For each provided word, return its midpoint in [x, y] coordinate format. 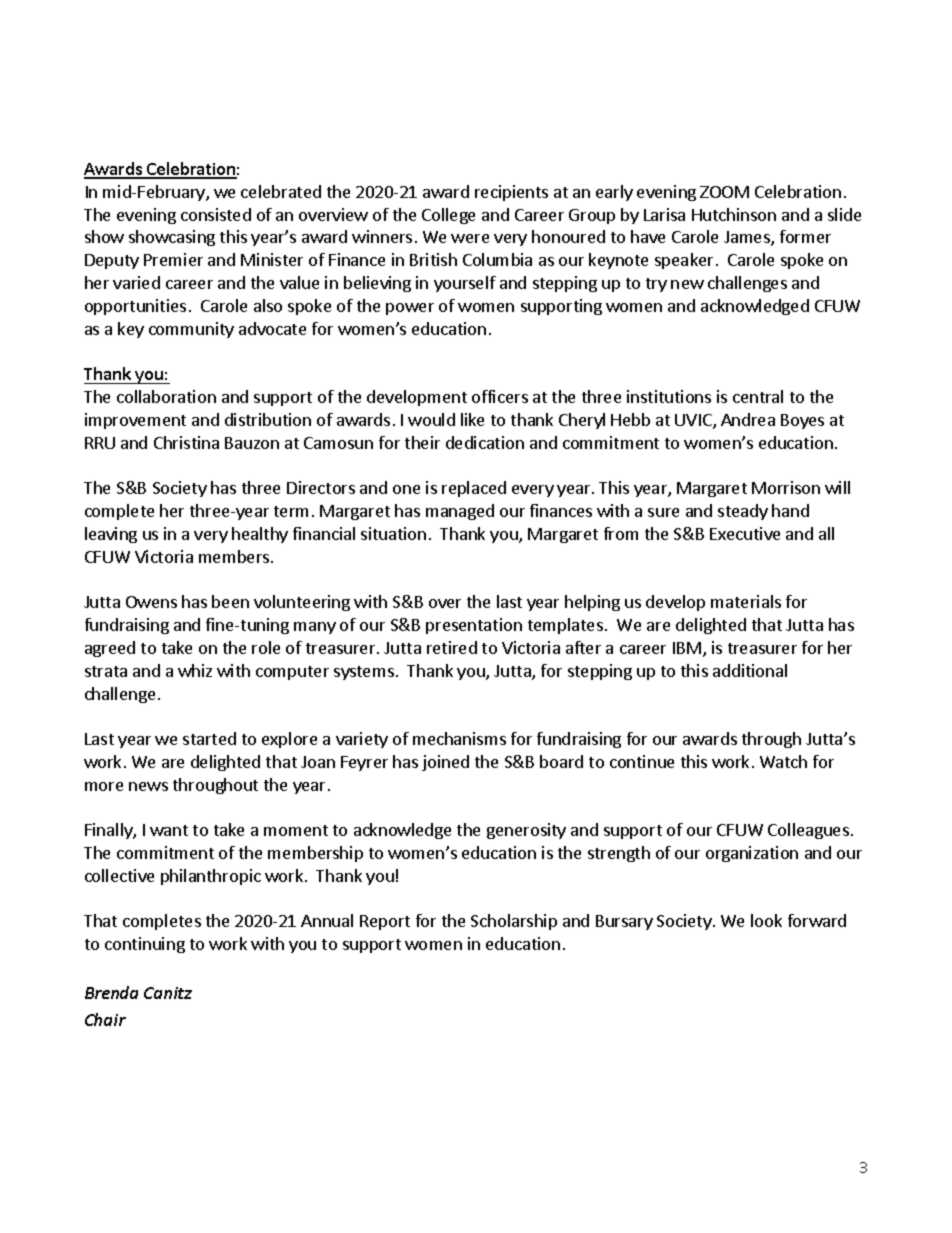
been [230, 601]
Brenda [111, 992]
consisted [216, 214]
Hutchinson [734, 214]
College [448, 216]
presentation [474, 626]
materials [746, 601]
